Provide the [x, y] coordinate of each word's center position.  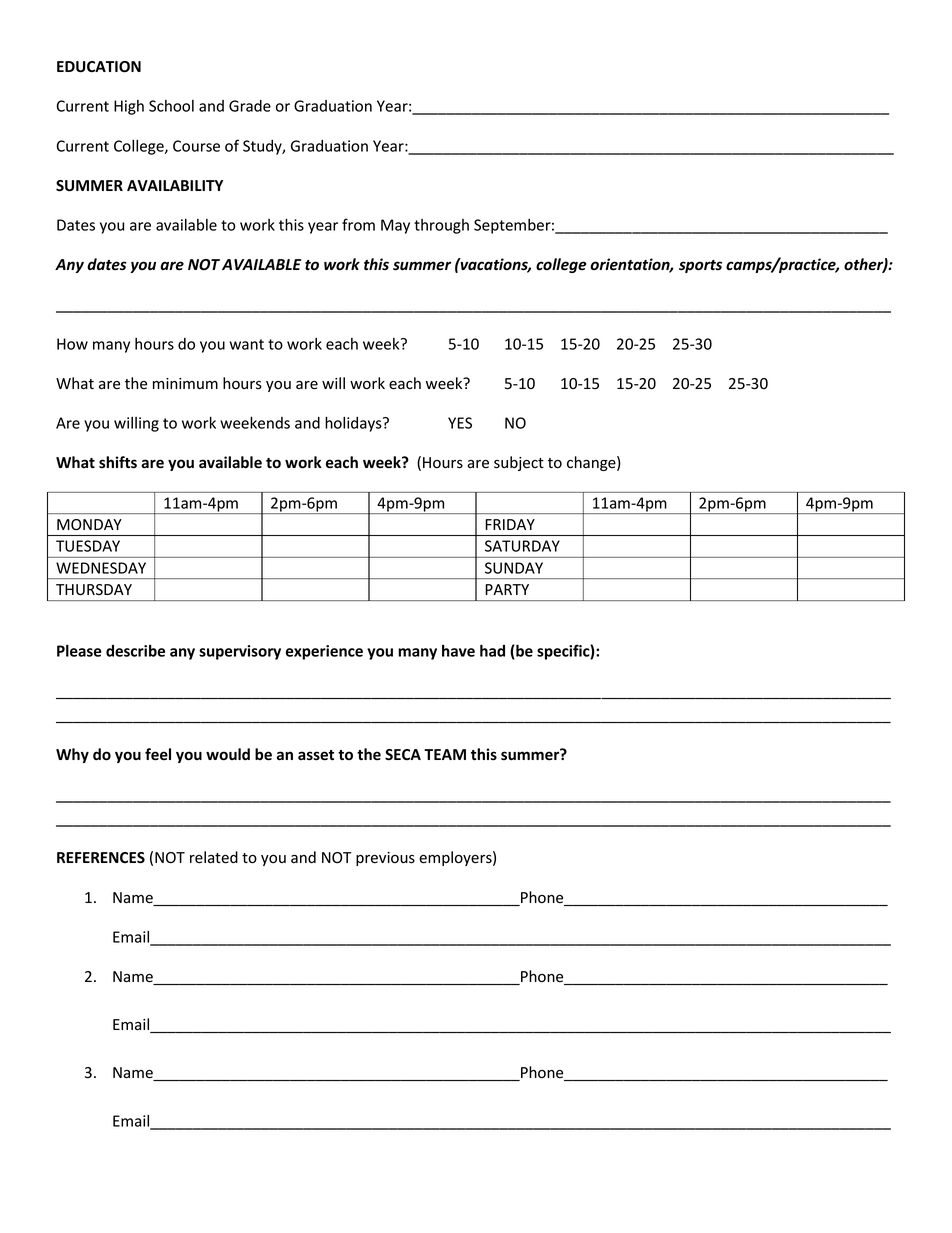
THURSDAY [94, 590]
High [129, 107]
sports [700, 266]
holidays [354, 424]
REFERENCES [101, 858]
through [441, 226]
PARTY [507, 589]
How [72, 344]
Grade [250, 106]
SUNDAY [514, 568]
